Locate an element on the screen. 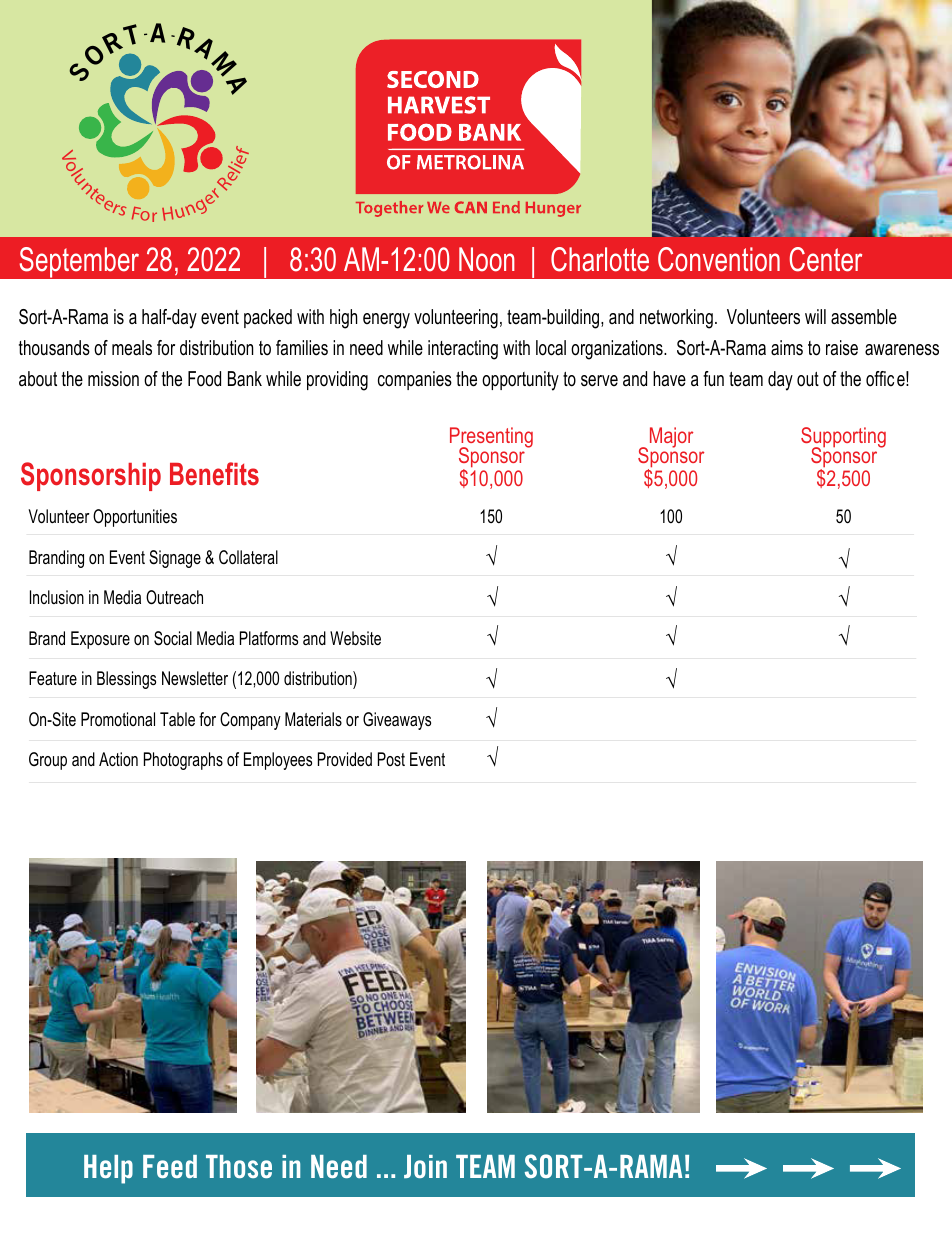 This screenshot has width=952, height=1233. meals is located at coordinates (132, 348).
